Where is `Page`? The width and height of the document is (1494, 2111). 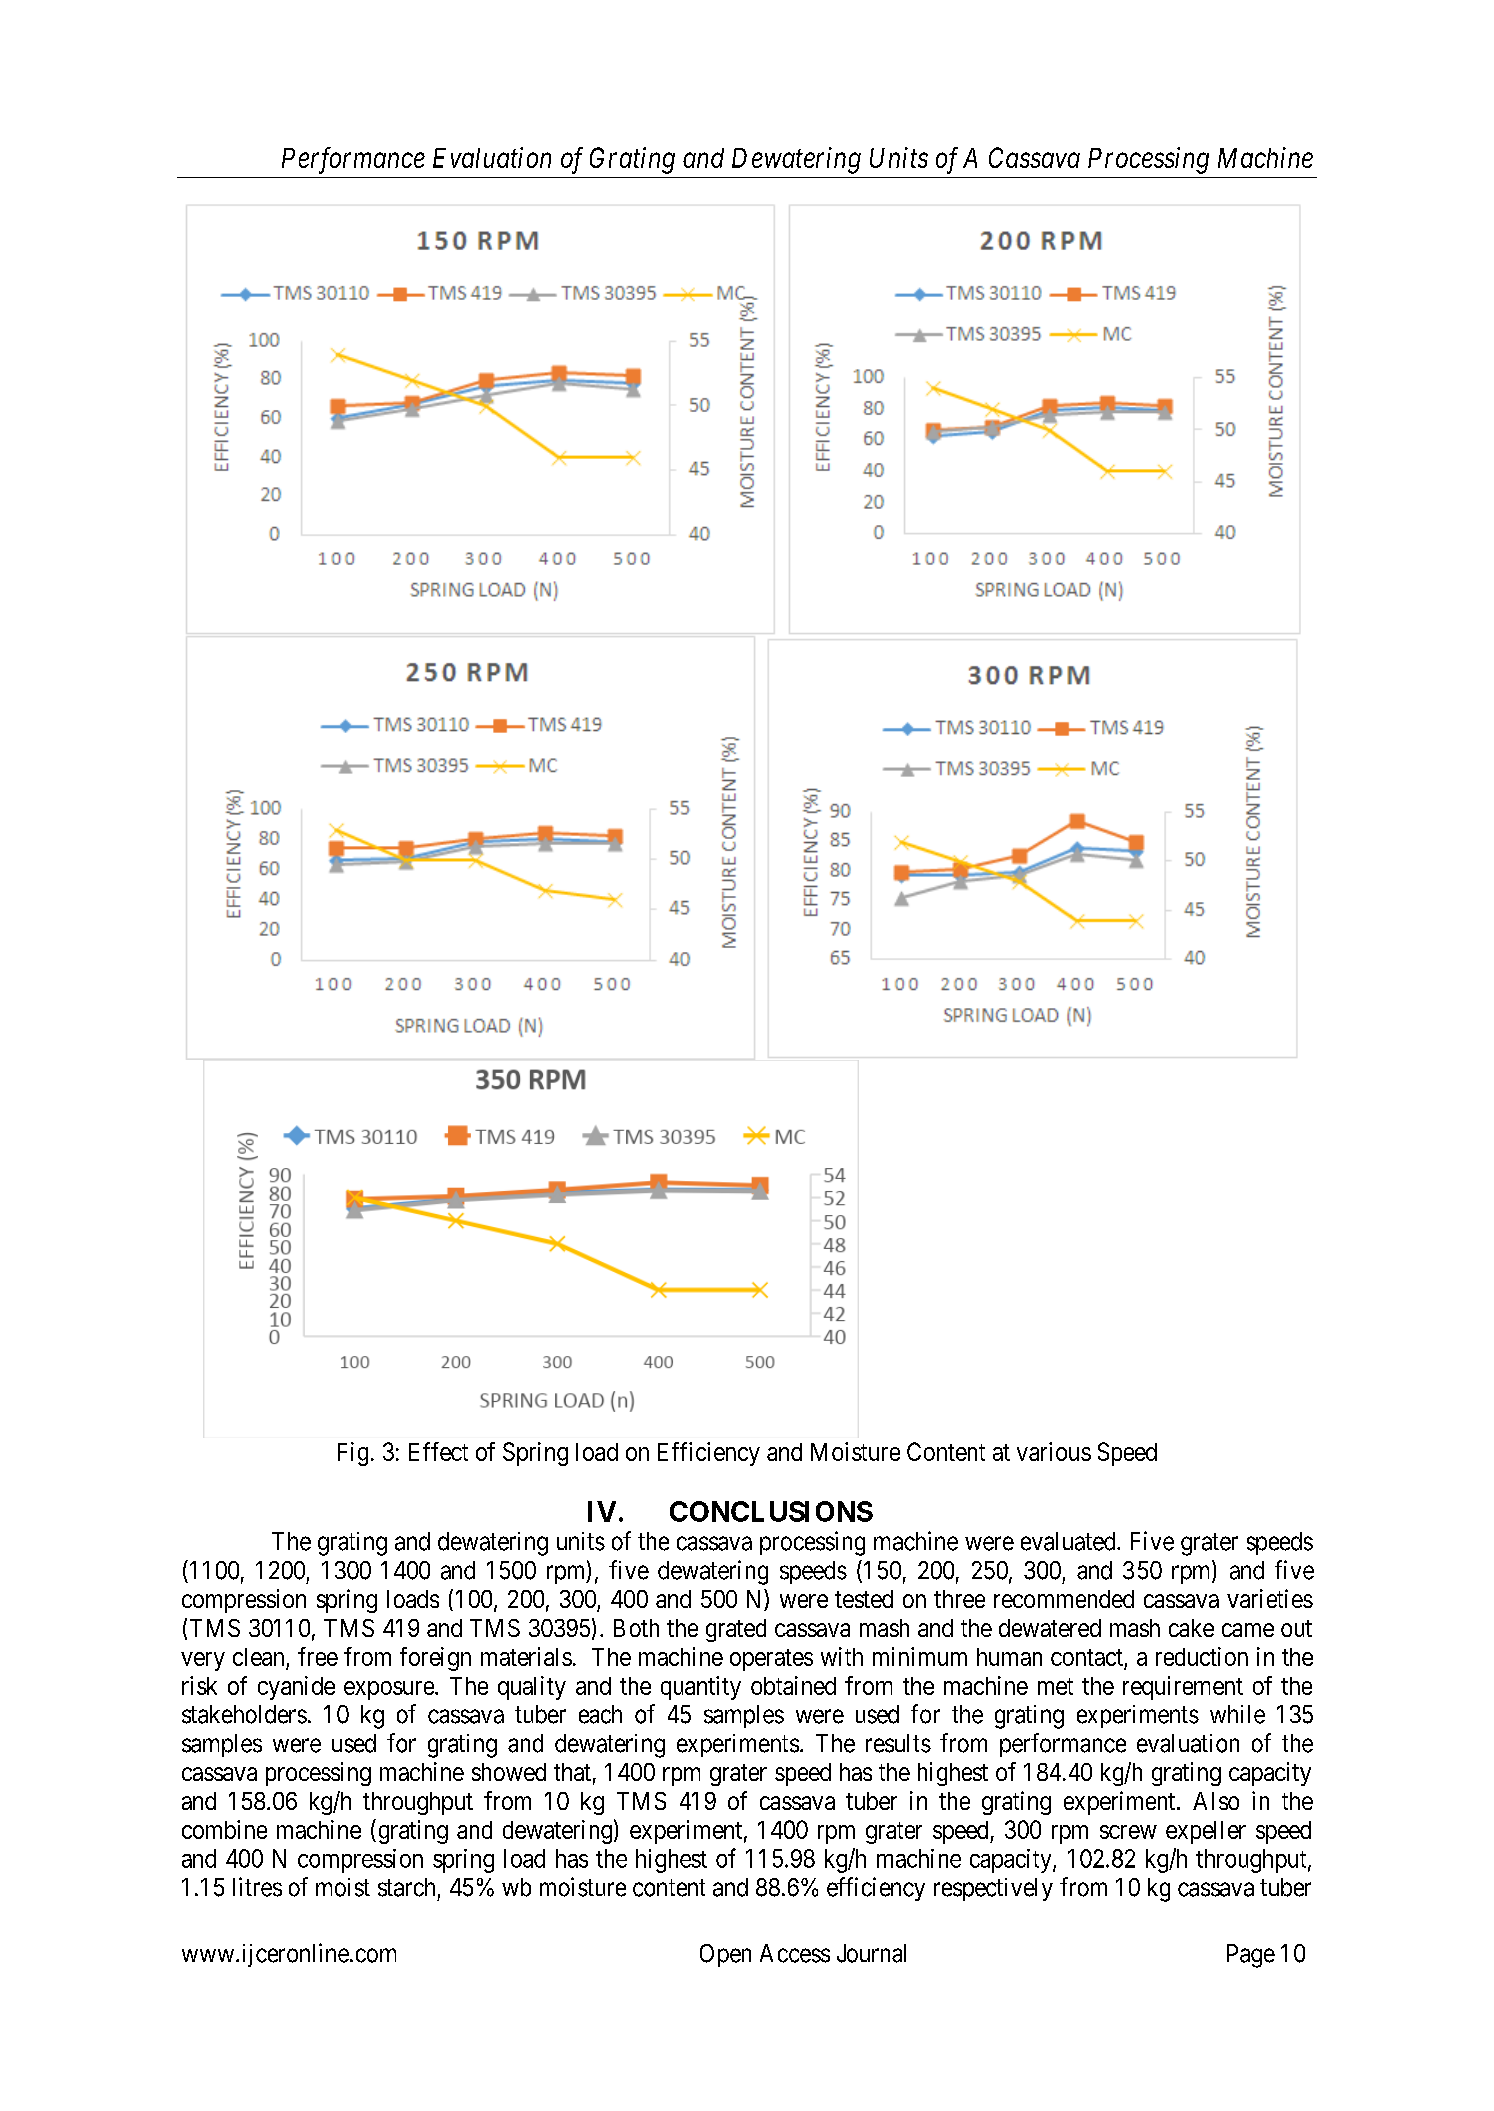 Page is located at coordinates (1251, 1956).
